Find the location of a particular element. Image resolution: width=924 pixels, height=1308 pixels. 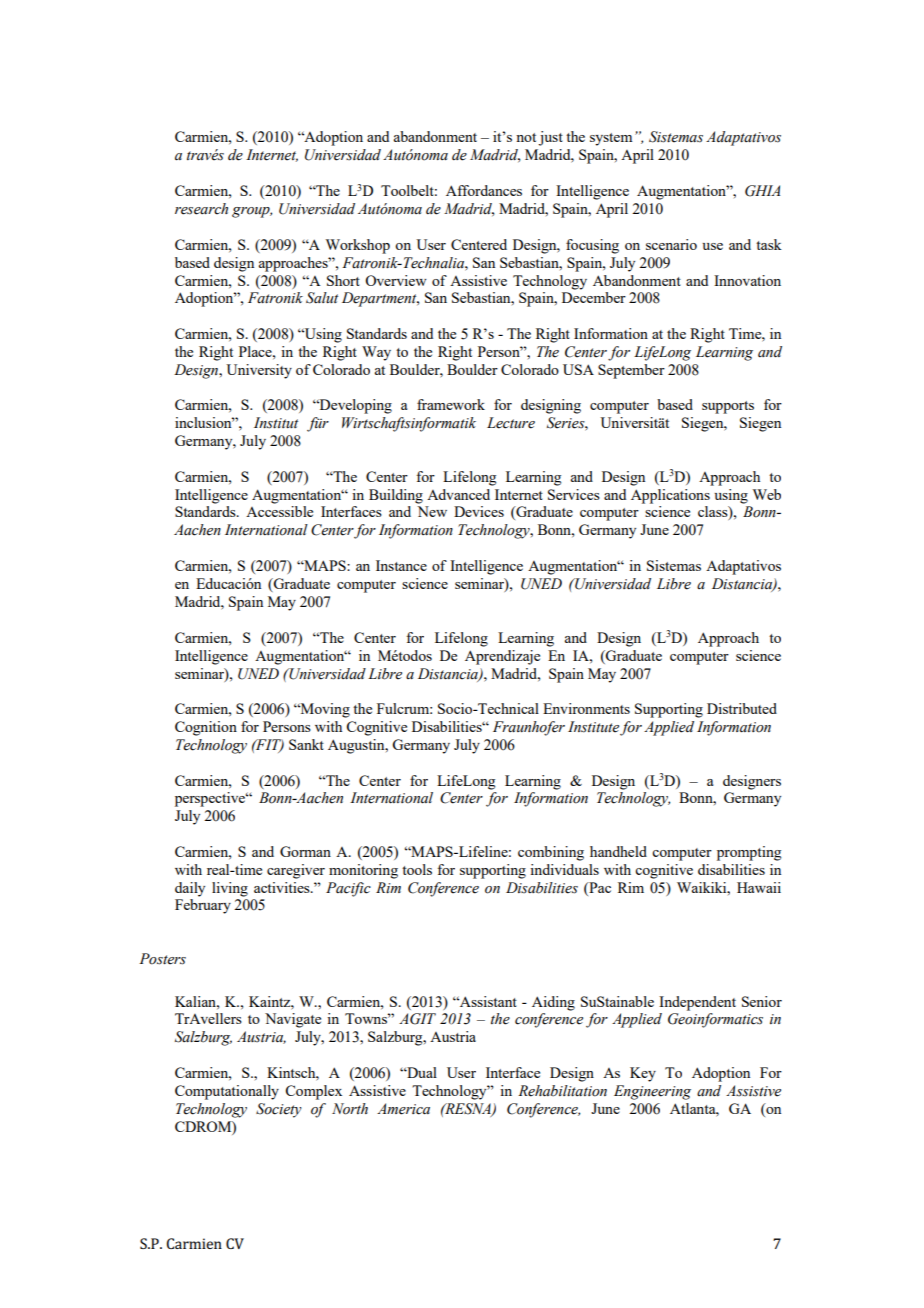

Hawaii is located at coordinates (759, 887).
